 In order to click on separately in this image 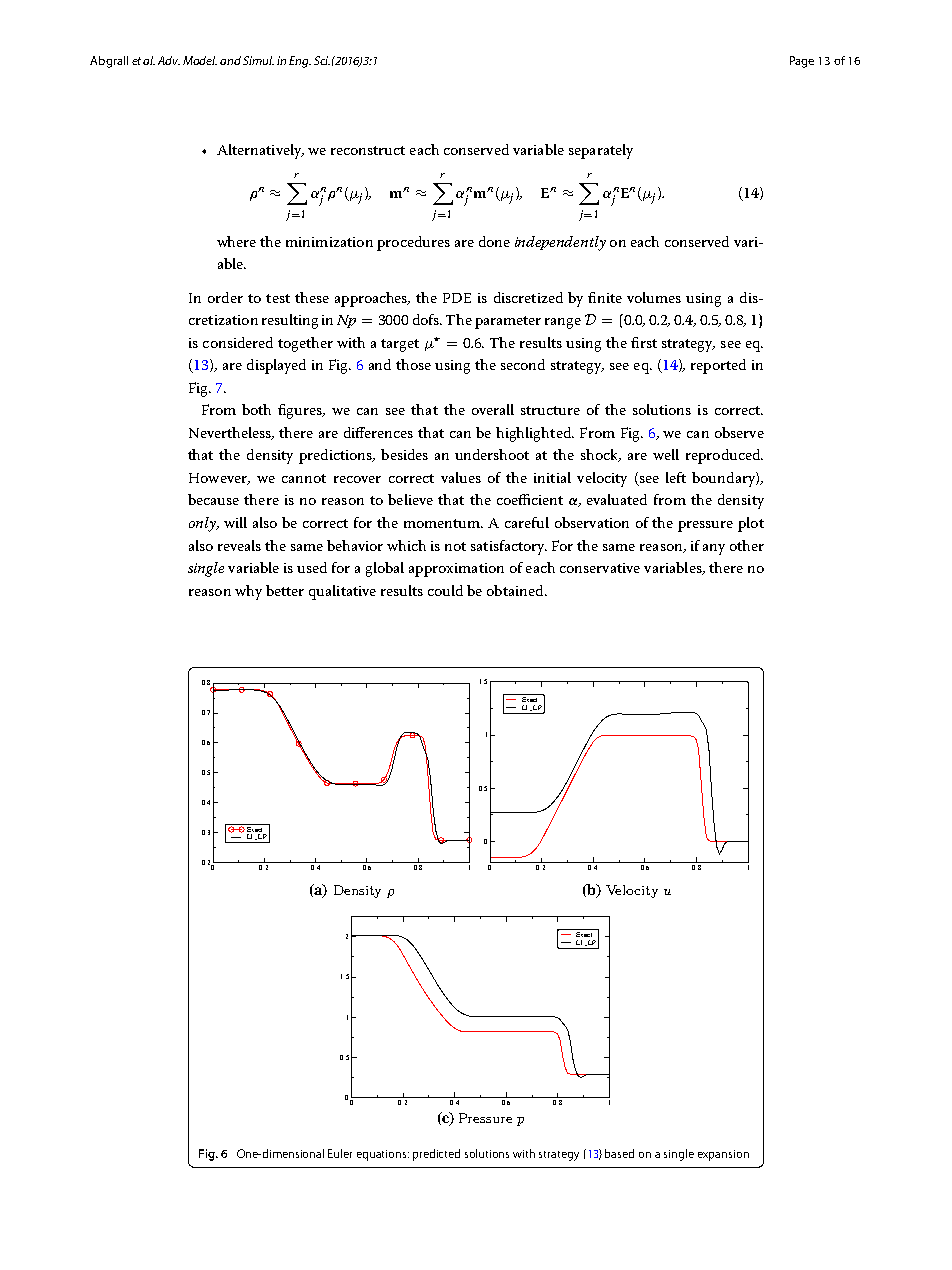, I will do `click(601, 151)`.
